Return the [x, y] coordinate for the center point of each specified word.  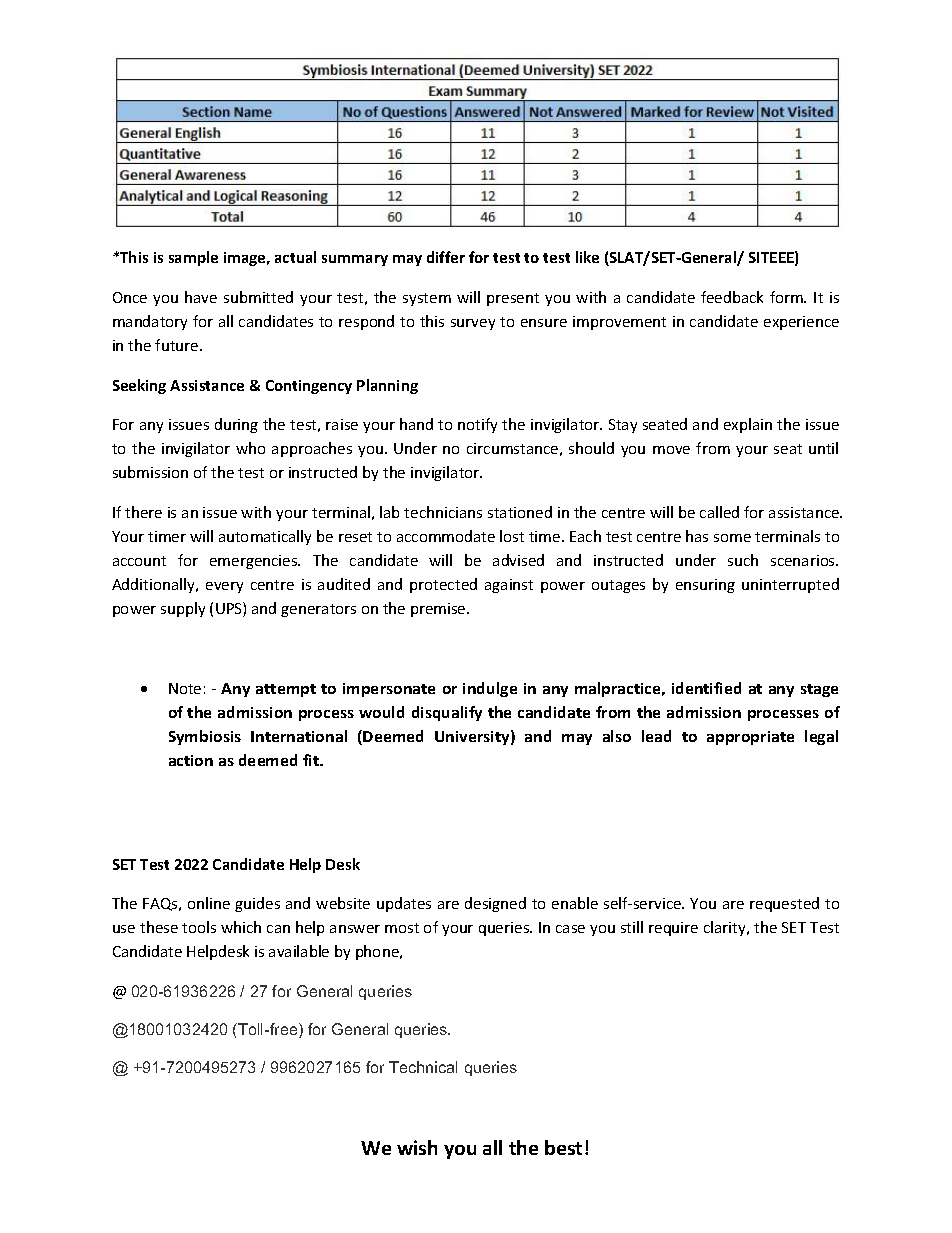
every [224, 587]
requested [784, 904]
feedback [732, 297]
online [209, 903]
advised [518, 560]
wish [417, 1147]
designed [495, 904]
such [743, 560]
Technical [423, 1067]
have [201, 297]
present [513, 299]
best [563, 1147]
